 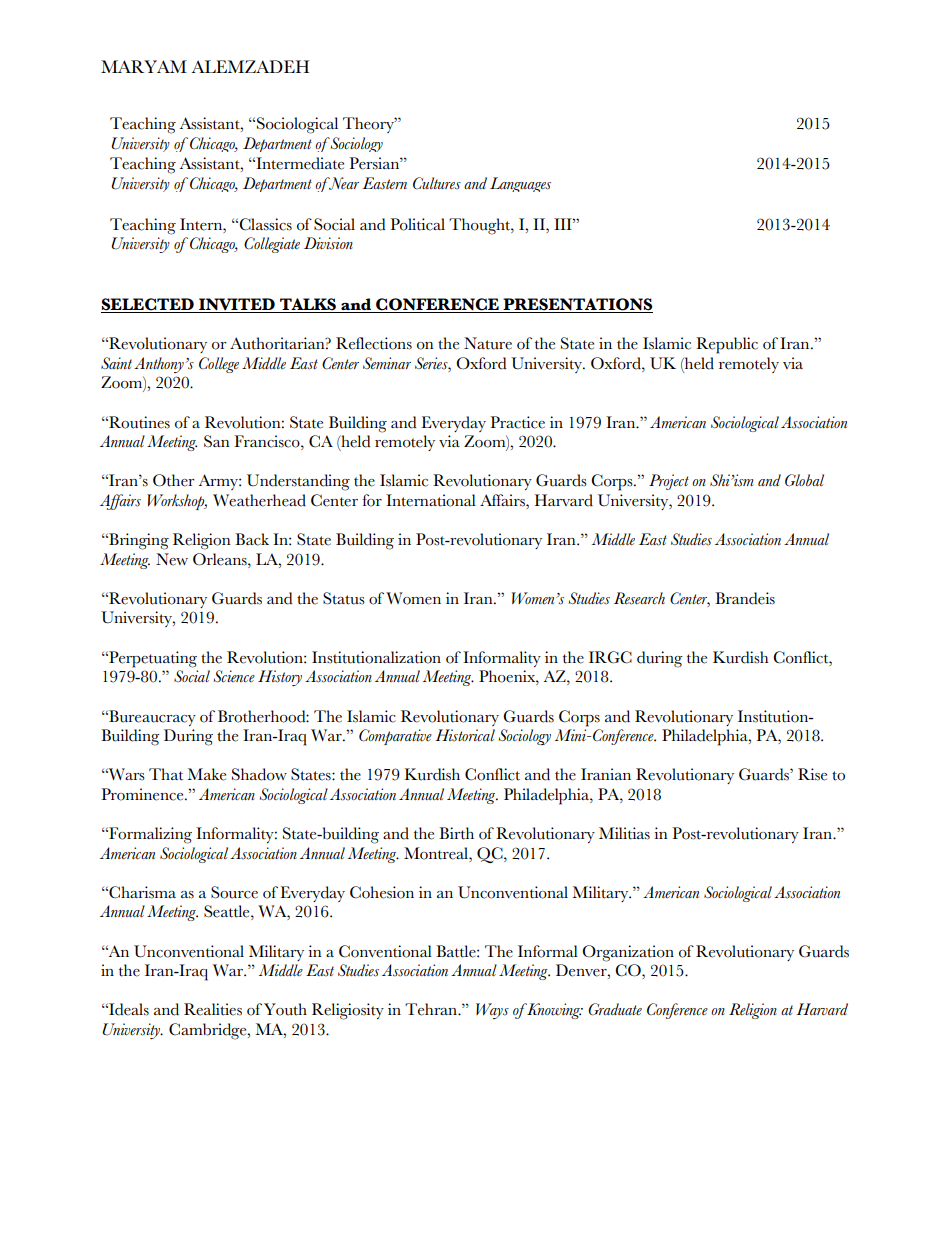 I want to click on MARYAM, so click(x=144, y=66).
